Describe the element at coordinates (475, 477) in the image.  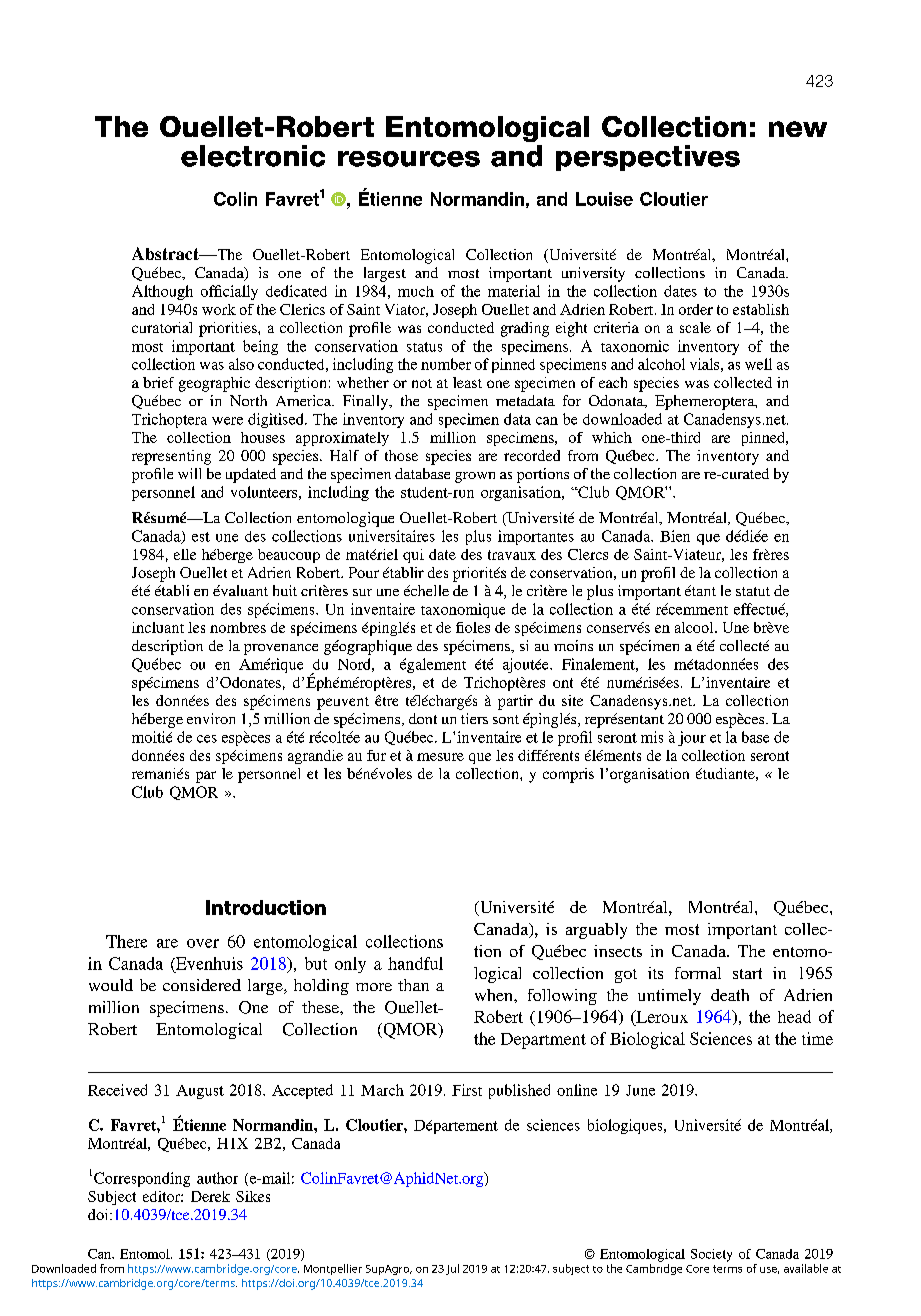
I see `grown` at that location.
